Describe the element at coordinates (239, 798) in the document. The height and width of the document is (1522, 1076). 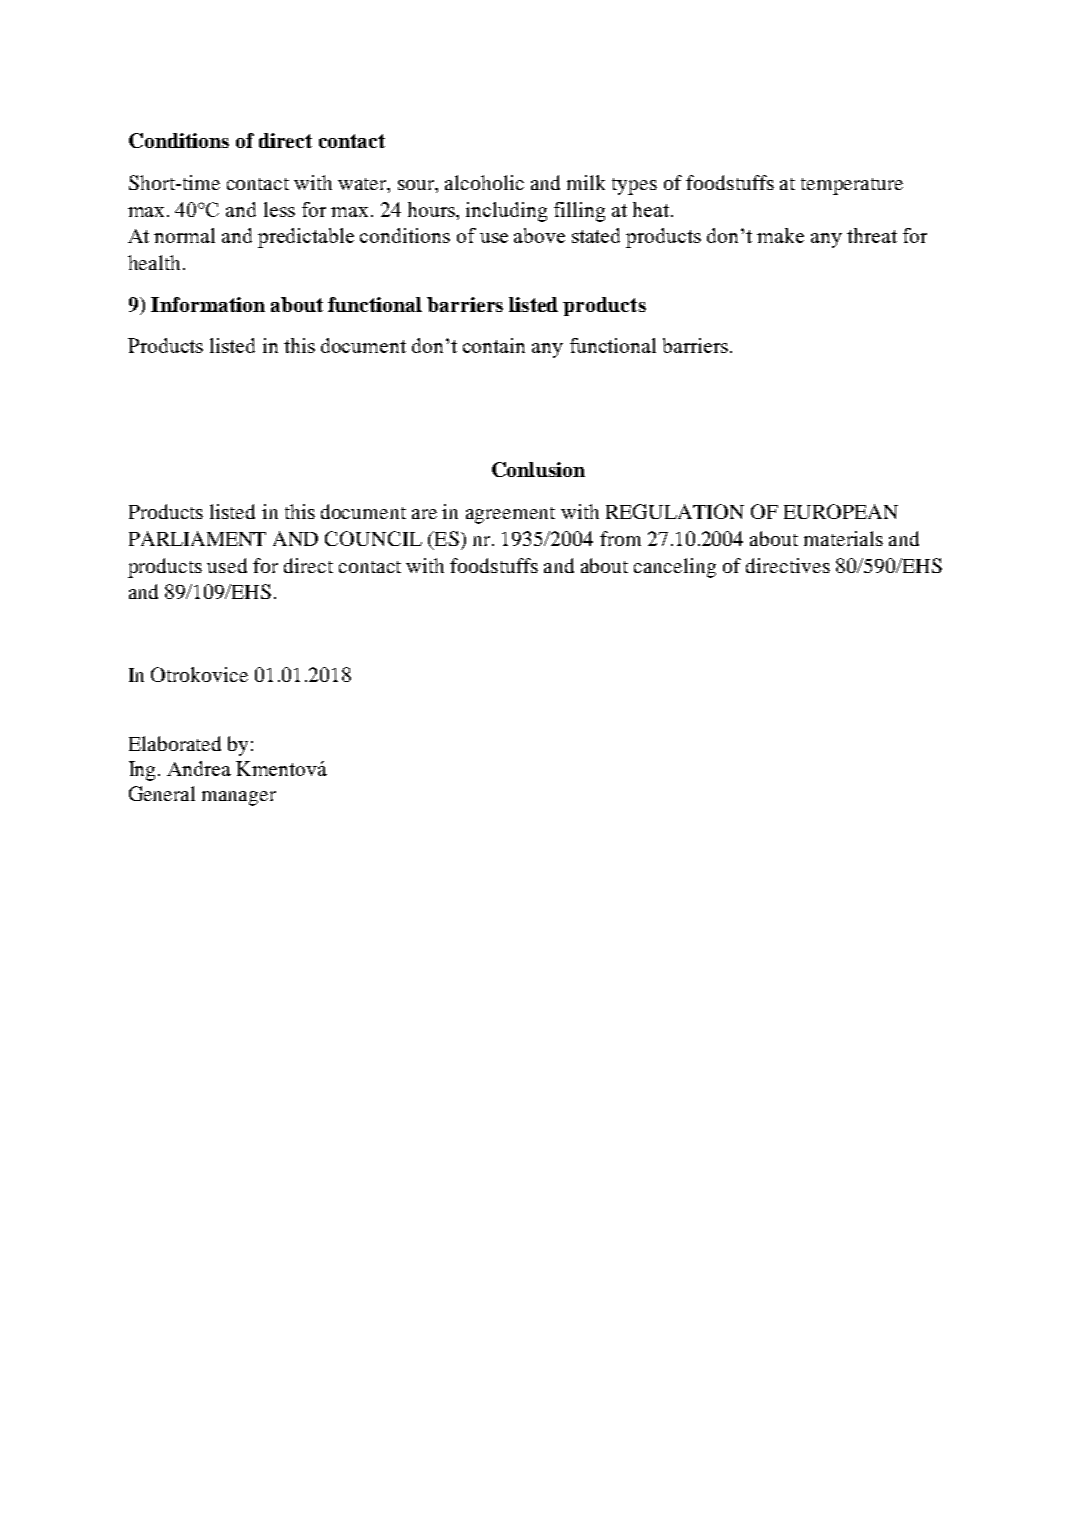
I see `manager` at that location.
